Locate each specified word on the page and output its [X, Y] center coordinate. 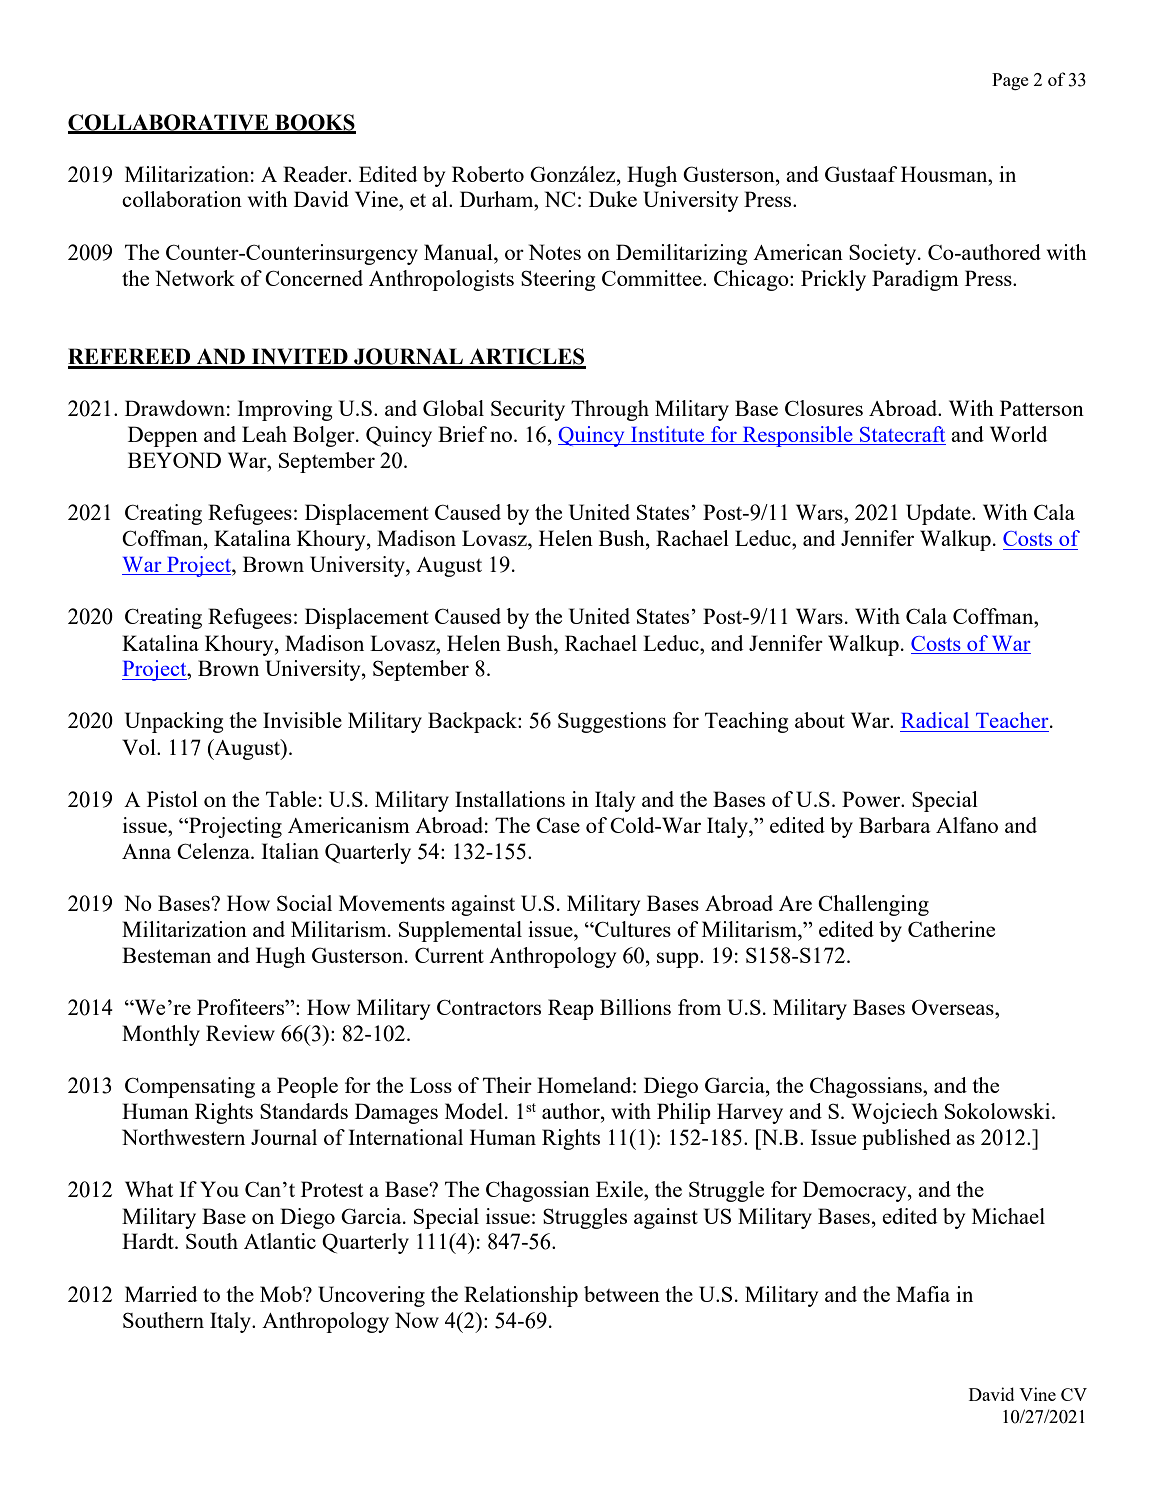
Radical [935, 720]
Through [610, 410]
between [622, 1294]
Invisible [302, 720]
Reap [571, 1009]
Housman [945, 174]
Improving [284, 410]
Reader [316, 174]
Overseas [954, 1007]
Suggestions [612, 722]
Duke [613, 199]
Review [240, 1033]
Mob [282, 1294]
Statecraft [902, 435]
